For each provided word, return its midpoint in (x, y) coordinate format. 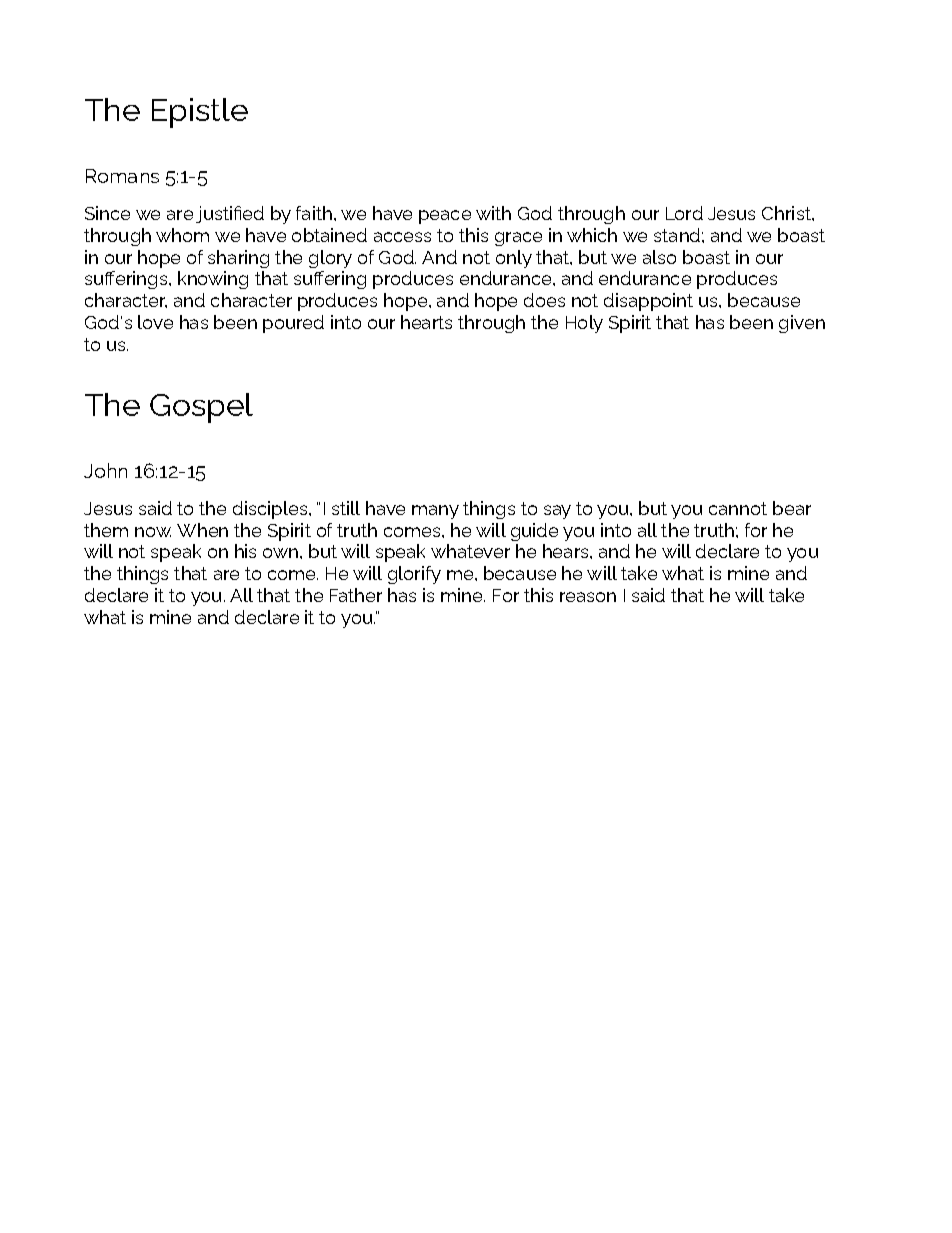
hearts (426, 322)
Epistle (200, 113)
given (802, 324)
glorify (414, 575)
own (280, 553)
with (493, 213)
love (155, 322)
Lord (684, 213)
